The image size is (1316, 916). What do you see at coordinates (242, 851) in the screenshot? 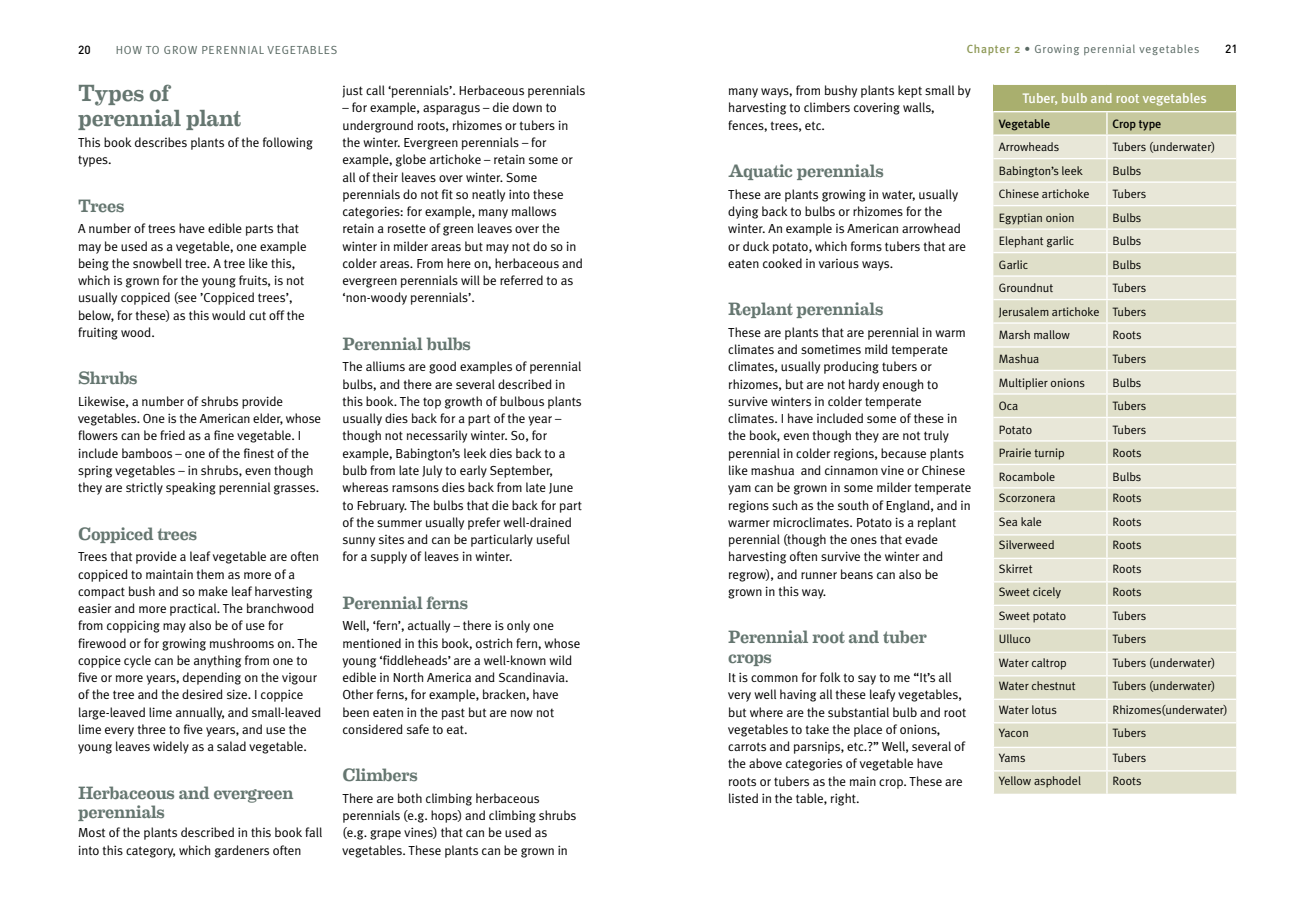
I see `gardeners` at bounding box center [242, 851].
